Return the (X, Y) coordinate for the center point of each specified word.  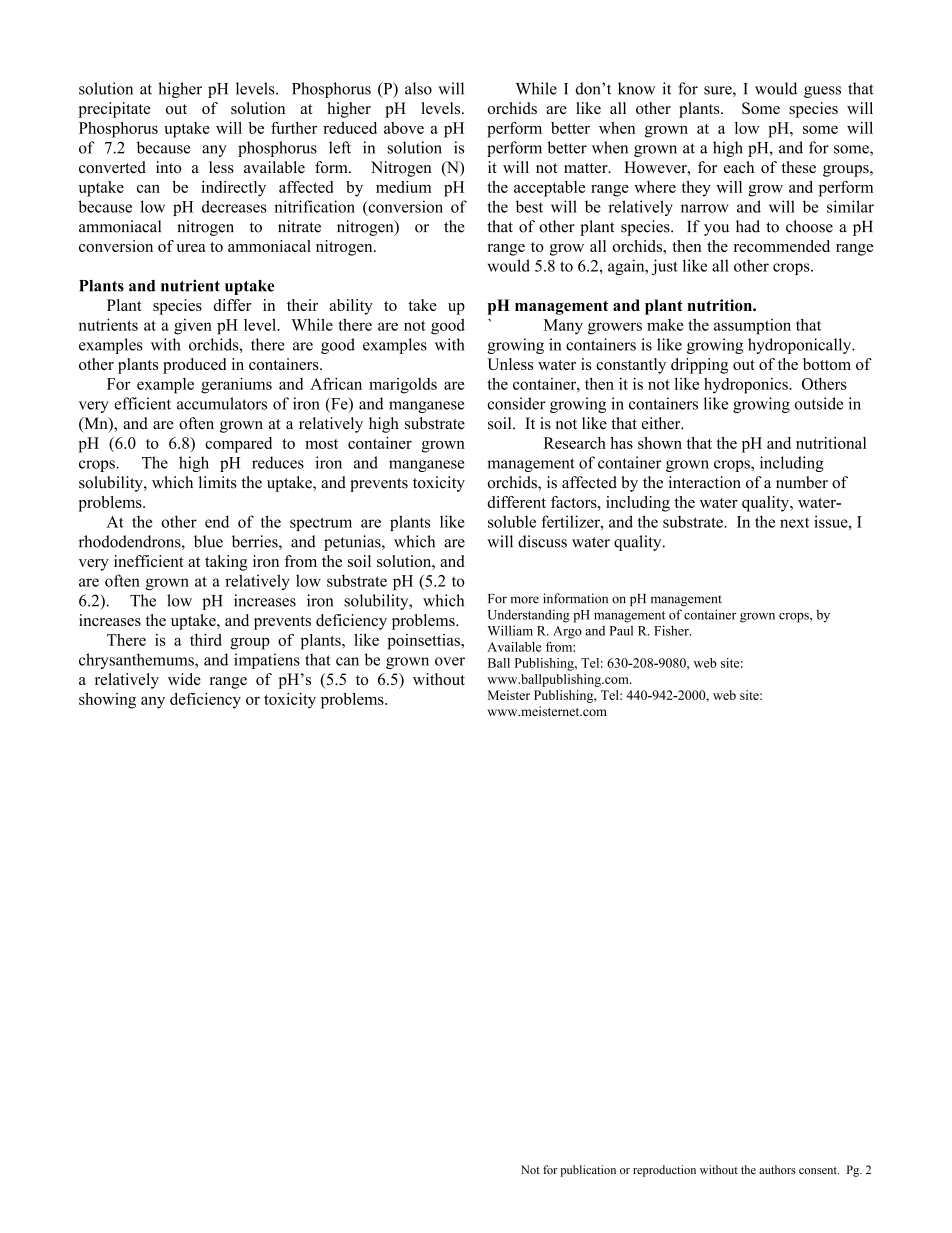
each (739, 167)
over (450, 661)
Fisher (672, 630)
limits (218, 482)
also (418, 88)
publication (588, 1171)
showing (107, 701)
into (168, 167)
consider (516, 403)
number (802, 482)
